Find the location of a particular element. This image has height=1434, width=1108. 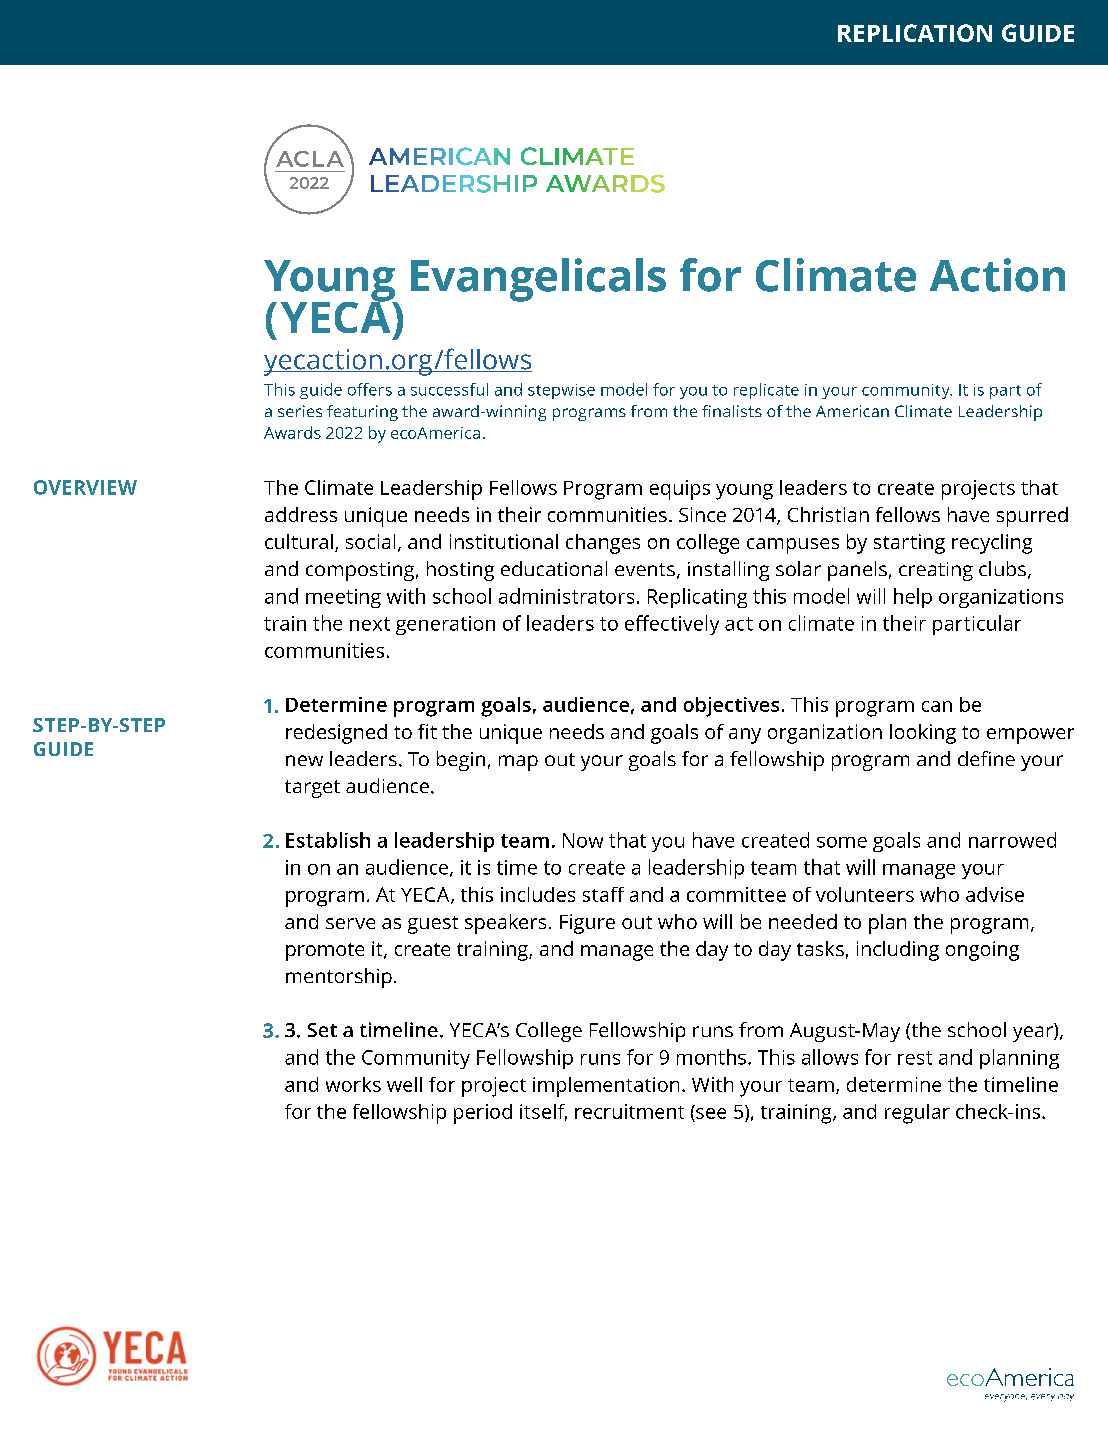

Set is located at coordinates (322, 1030).
